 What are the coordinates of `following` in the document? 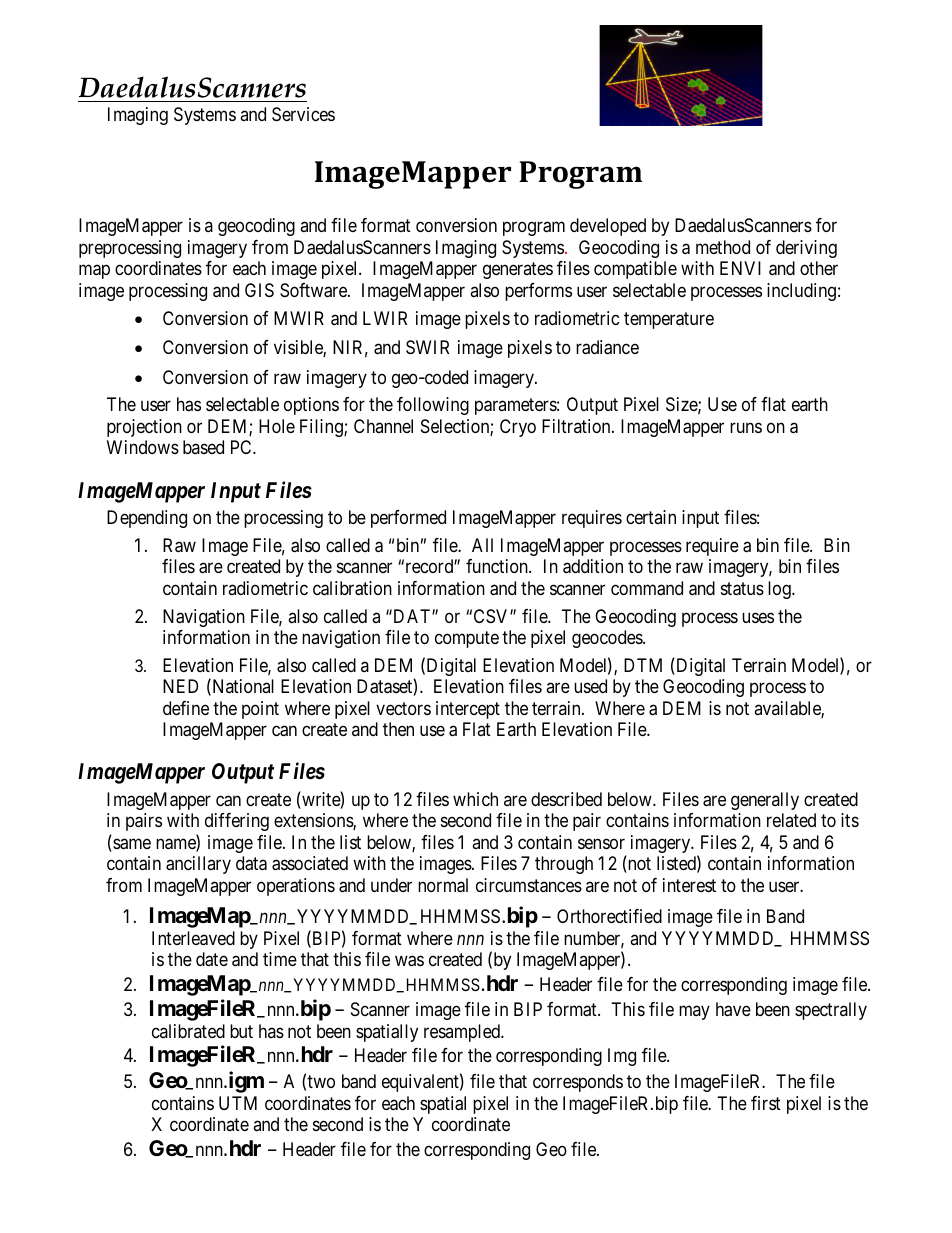 It's located at (433, 406).
